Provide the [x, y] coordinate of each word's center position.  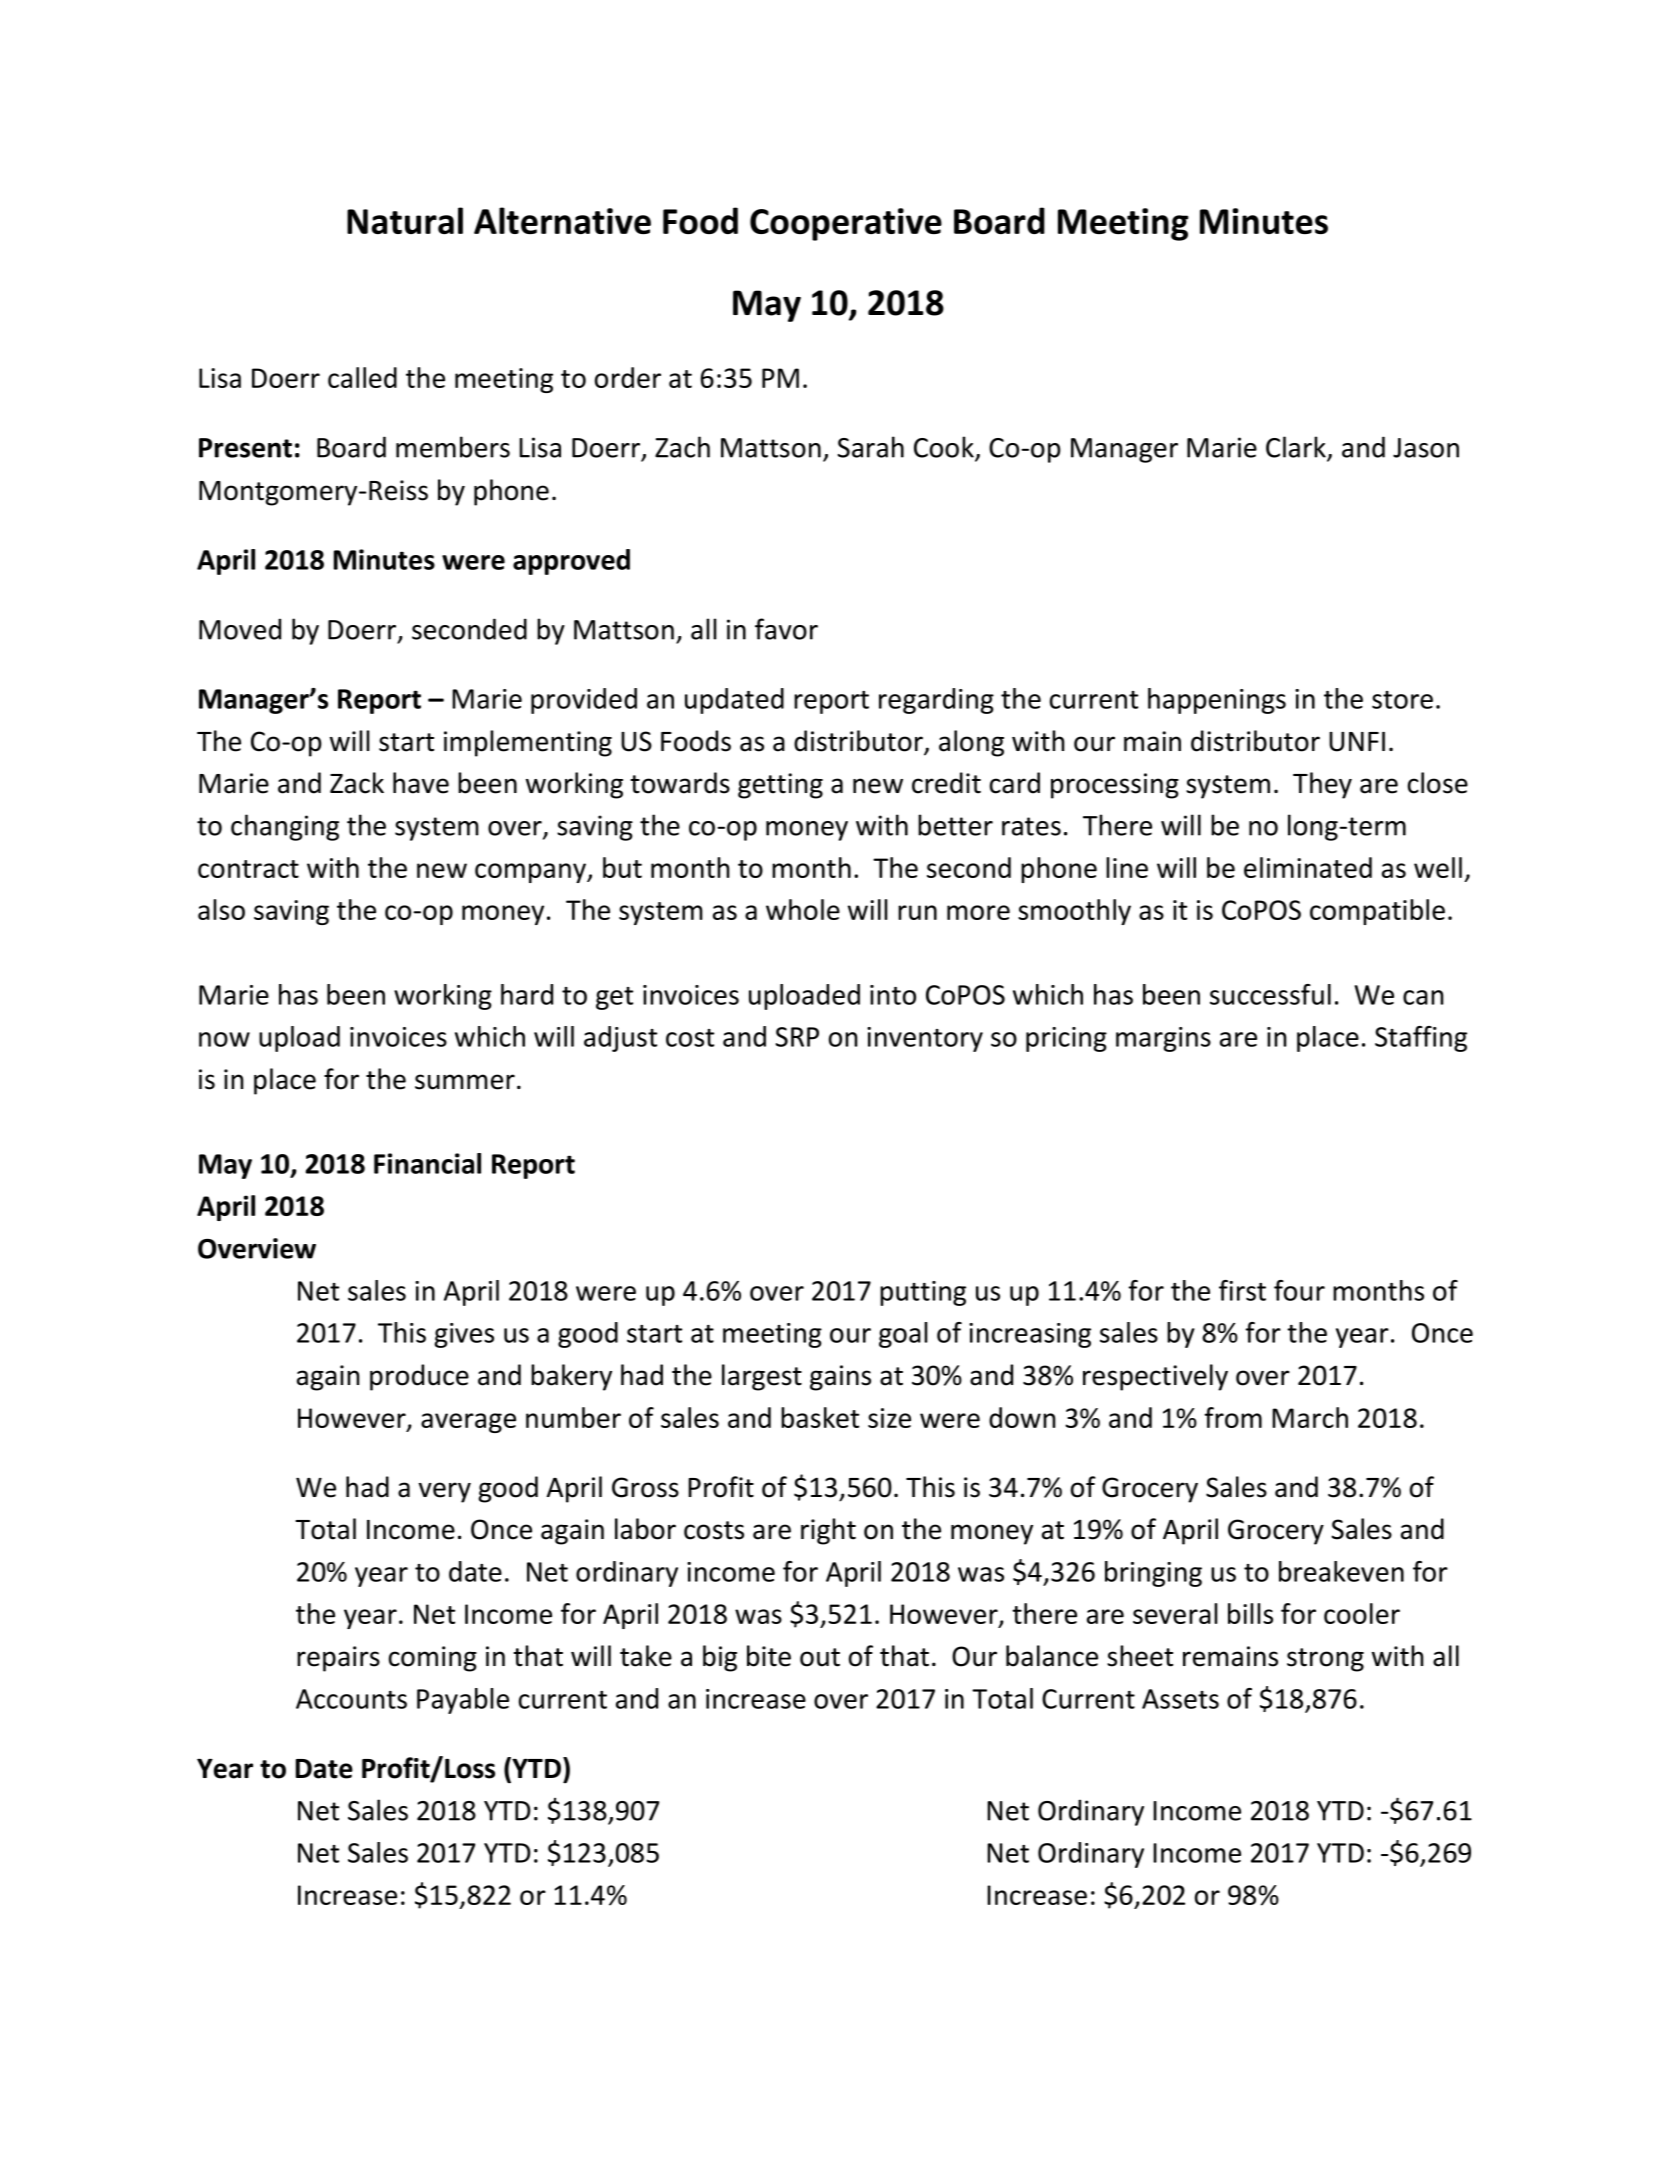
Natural [405, 220]
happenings [1217, 701]
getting [780, 786]
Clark [1297, 448]
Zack [357, 783]
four [1299, 1290]
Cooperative [846, 224]
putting [923, 1293]
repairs [338, 1659]
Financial [427, 1163]
